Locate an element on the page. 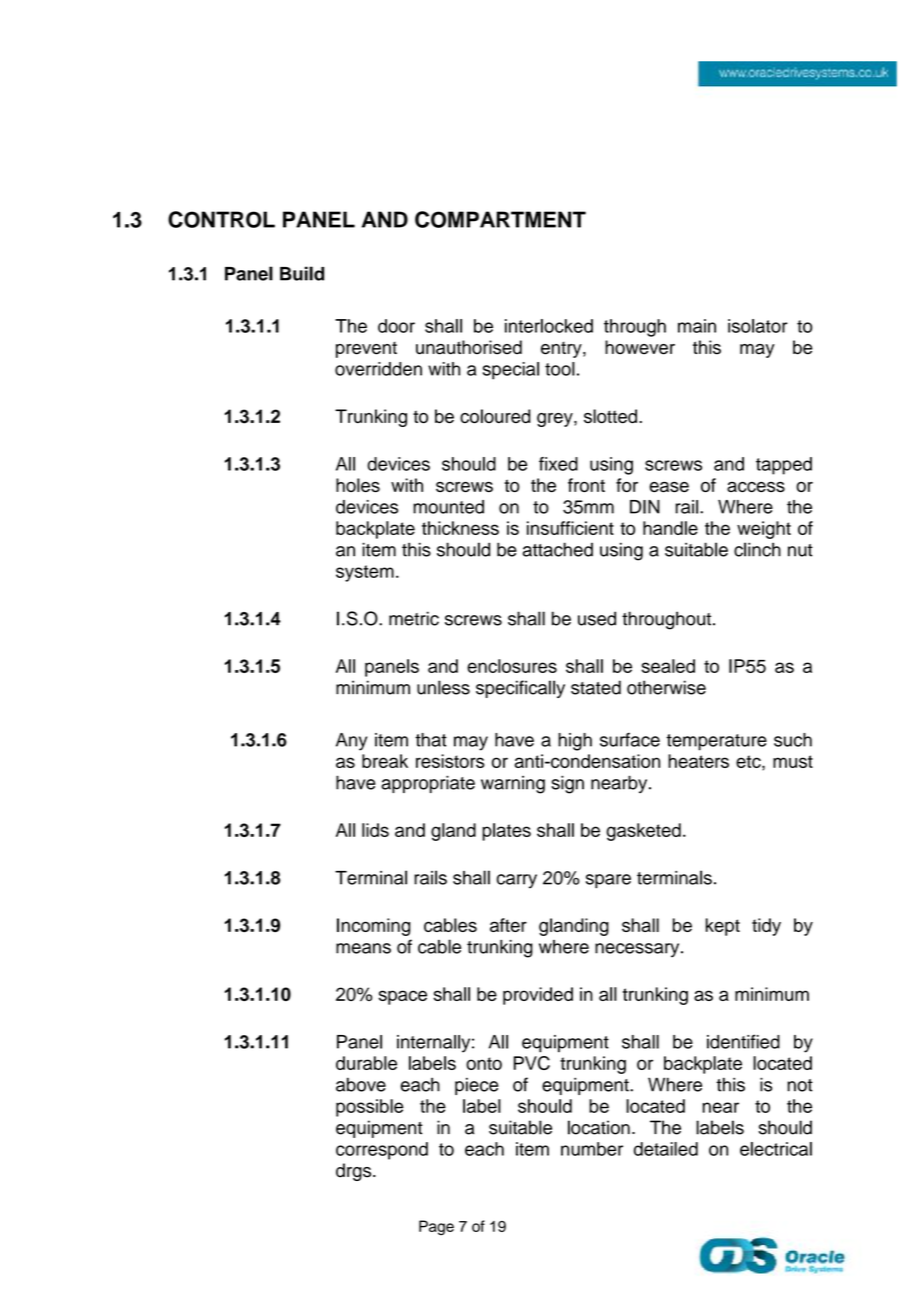 Image resolution: width=924 pixels, height=1308 pixels. correspond is located at coordinates (382, 1151).
